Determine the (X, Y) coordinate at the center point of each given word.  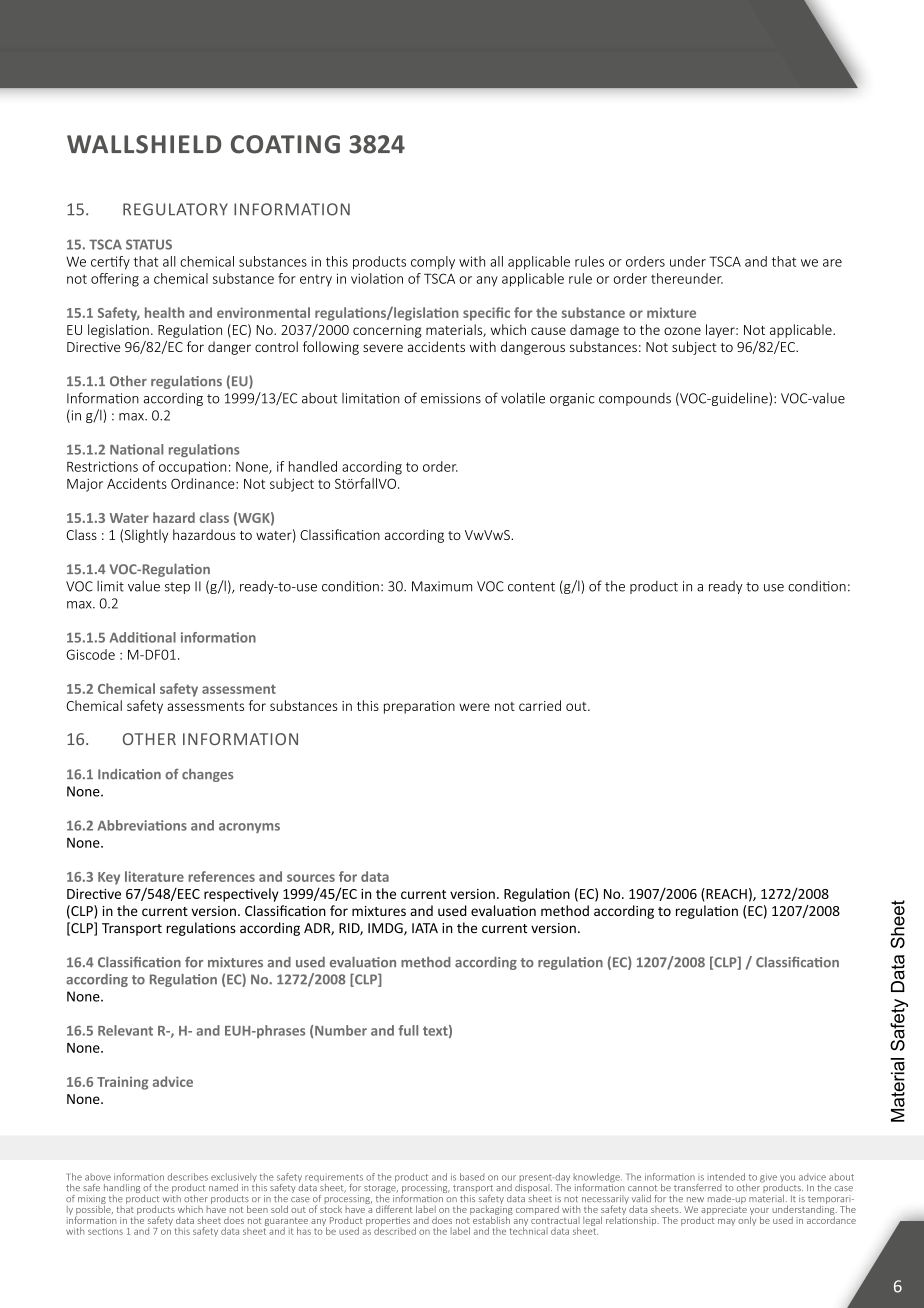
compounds (635, 399)
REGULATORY (175, 209)
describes (188, 1177)
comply (433, 263)
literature (154, 876)
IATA (425, 928)
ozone (682, 331)
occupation (192, 468)
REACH (725, 893)
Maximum (442, 586)
